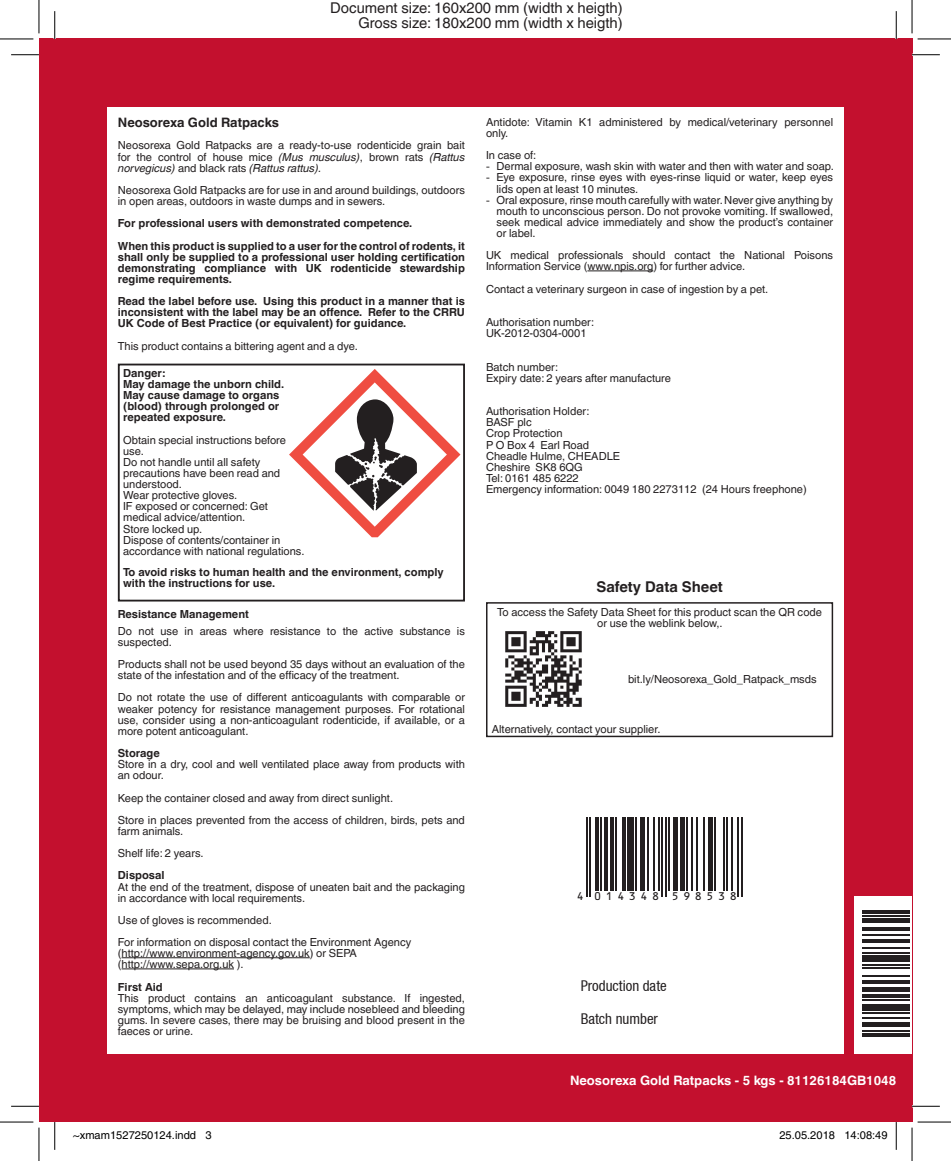  What do you see at coordinates (229, 798) in the screenshot?
I see `closed` at bounding box center [229, 798].
